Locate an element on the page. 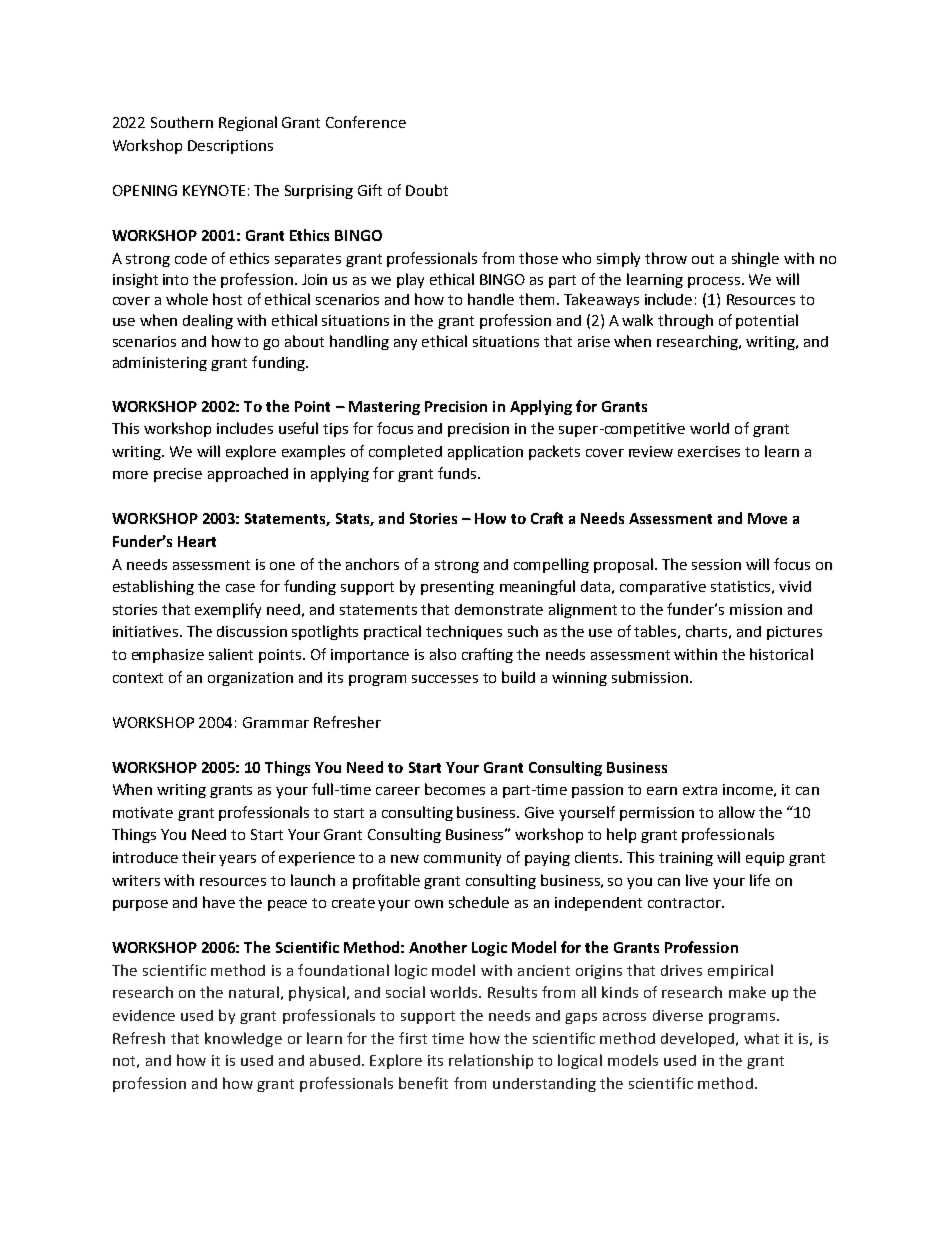  extra is located at coordinates (700, 790).
